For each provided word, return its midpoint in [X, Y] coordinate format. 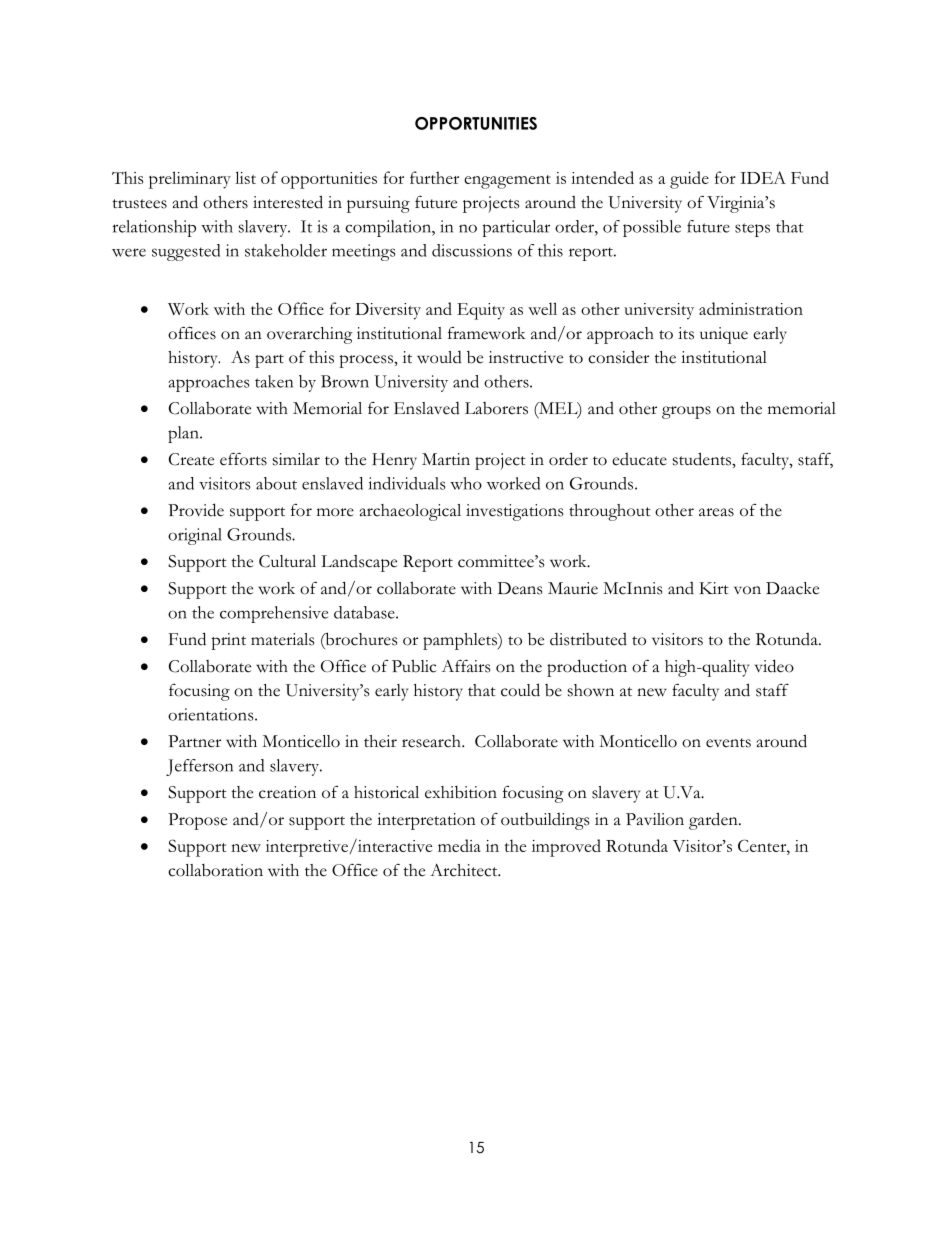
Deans [520, 588]
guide [689, 180]
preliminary [190, 180]
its [686, 333]
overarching [310, 335]
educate [639, 459]
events [728, 743]
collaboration [215, 870]
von [747, 590]
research [432, 741]
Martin [446, 459]
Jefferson [199, 767]
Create [191, 459]
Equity [481, 311]
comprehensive [274, 614]
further [434, 177]
